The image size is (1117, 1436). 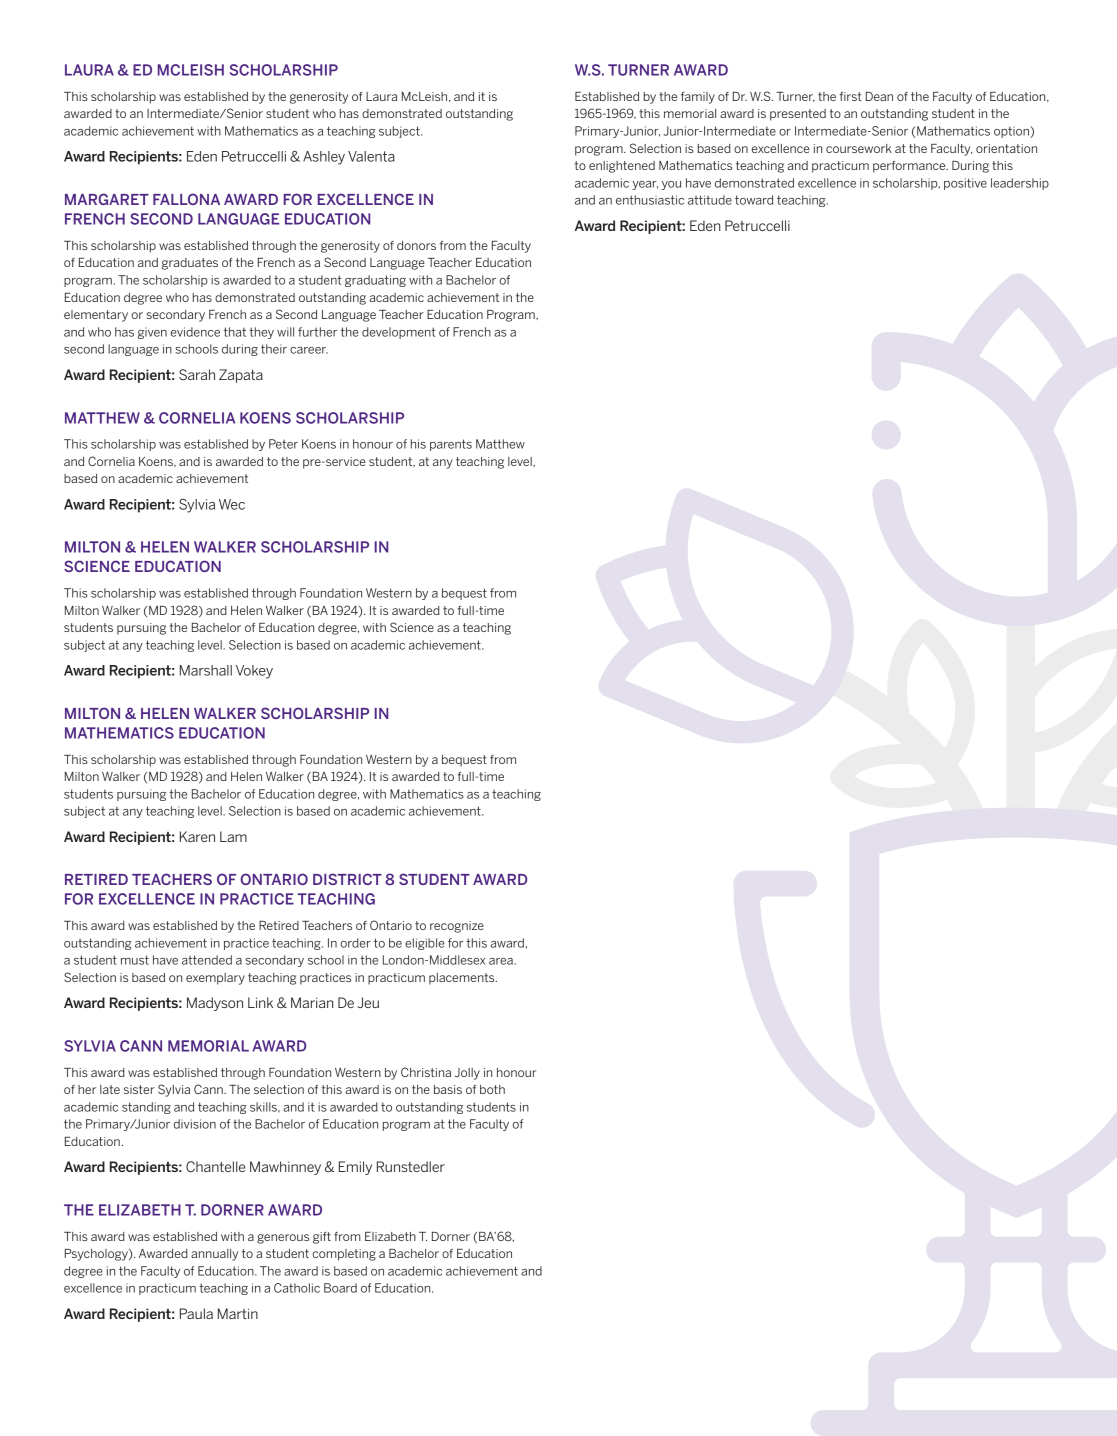 What do you see at coordinates (324, 158) in the document?
I see `Ashley` at bounding box center [324, 158].
